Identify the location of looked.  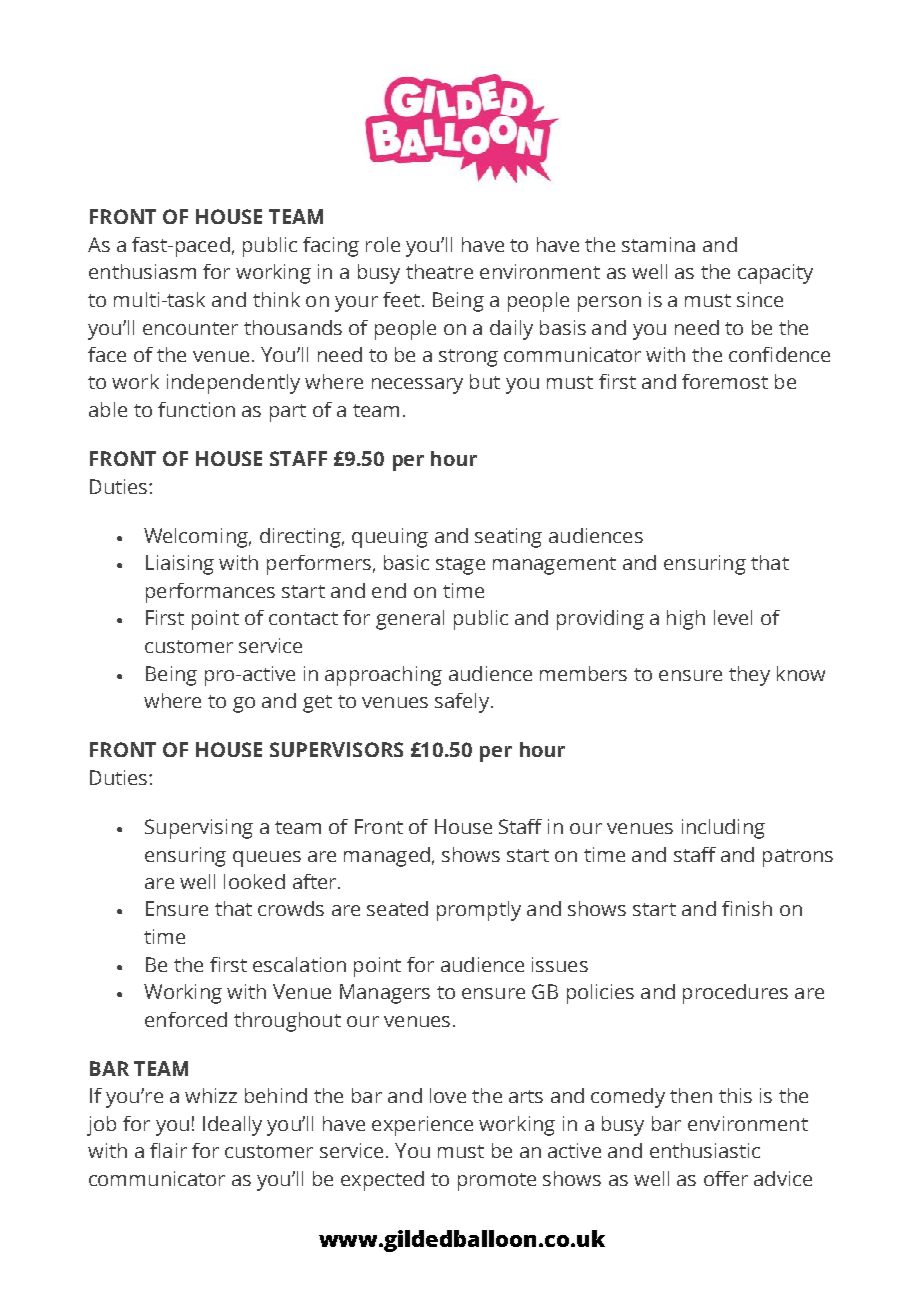
(254, 881).
